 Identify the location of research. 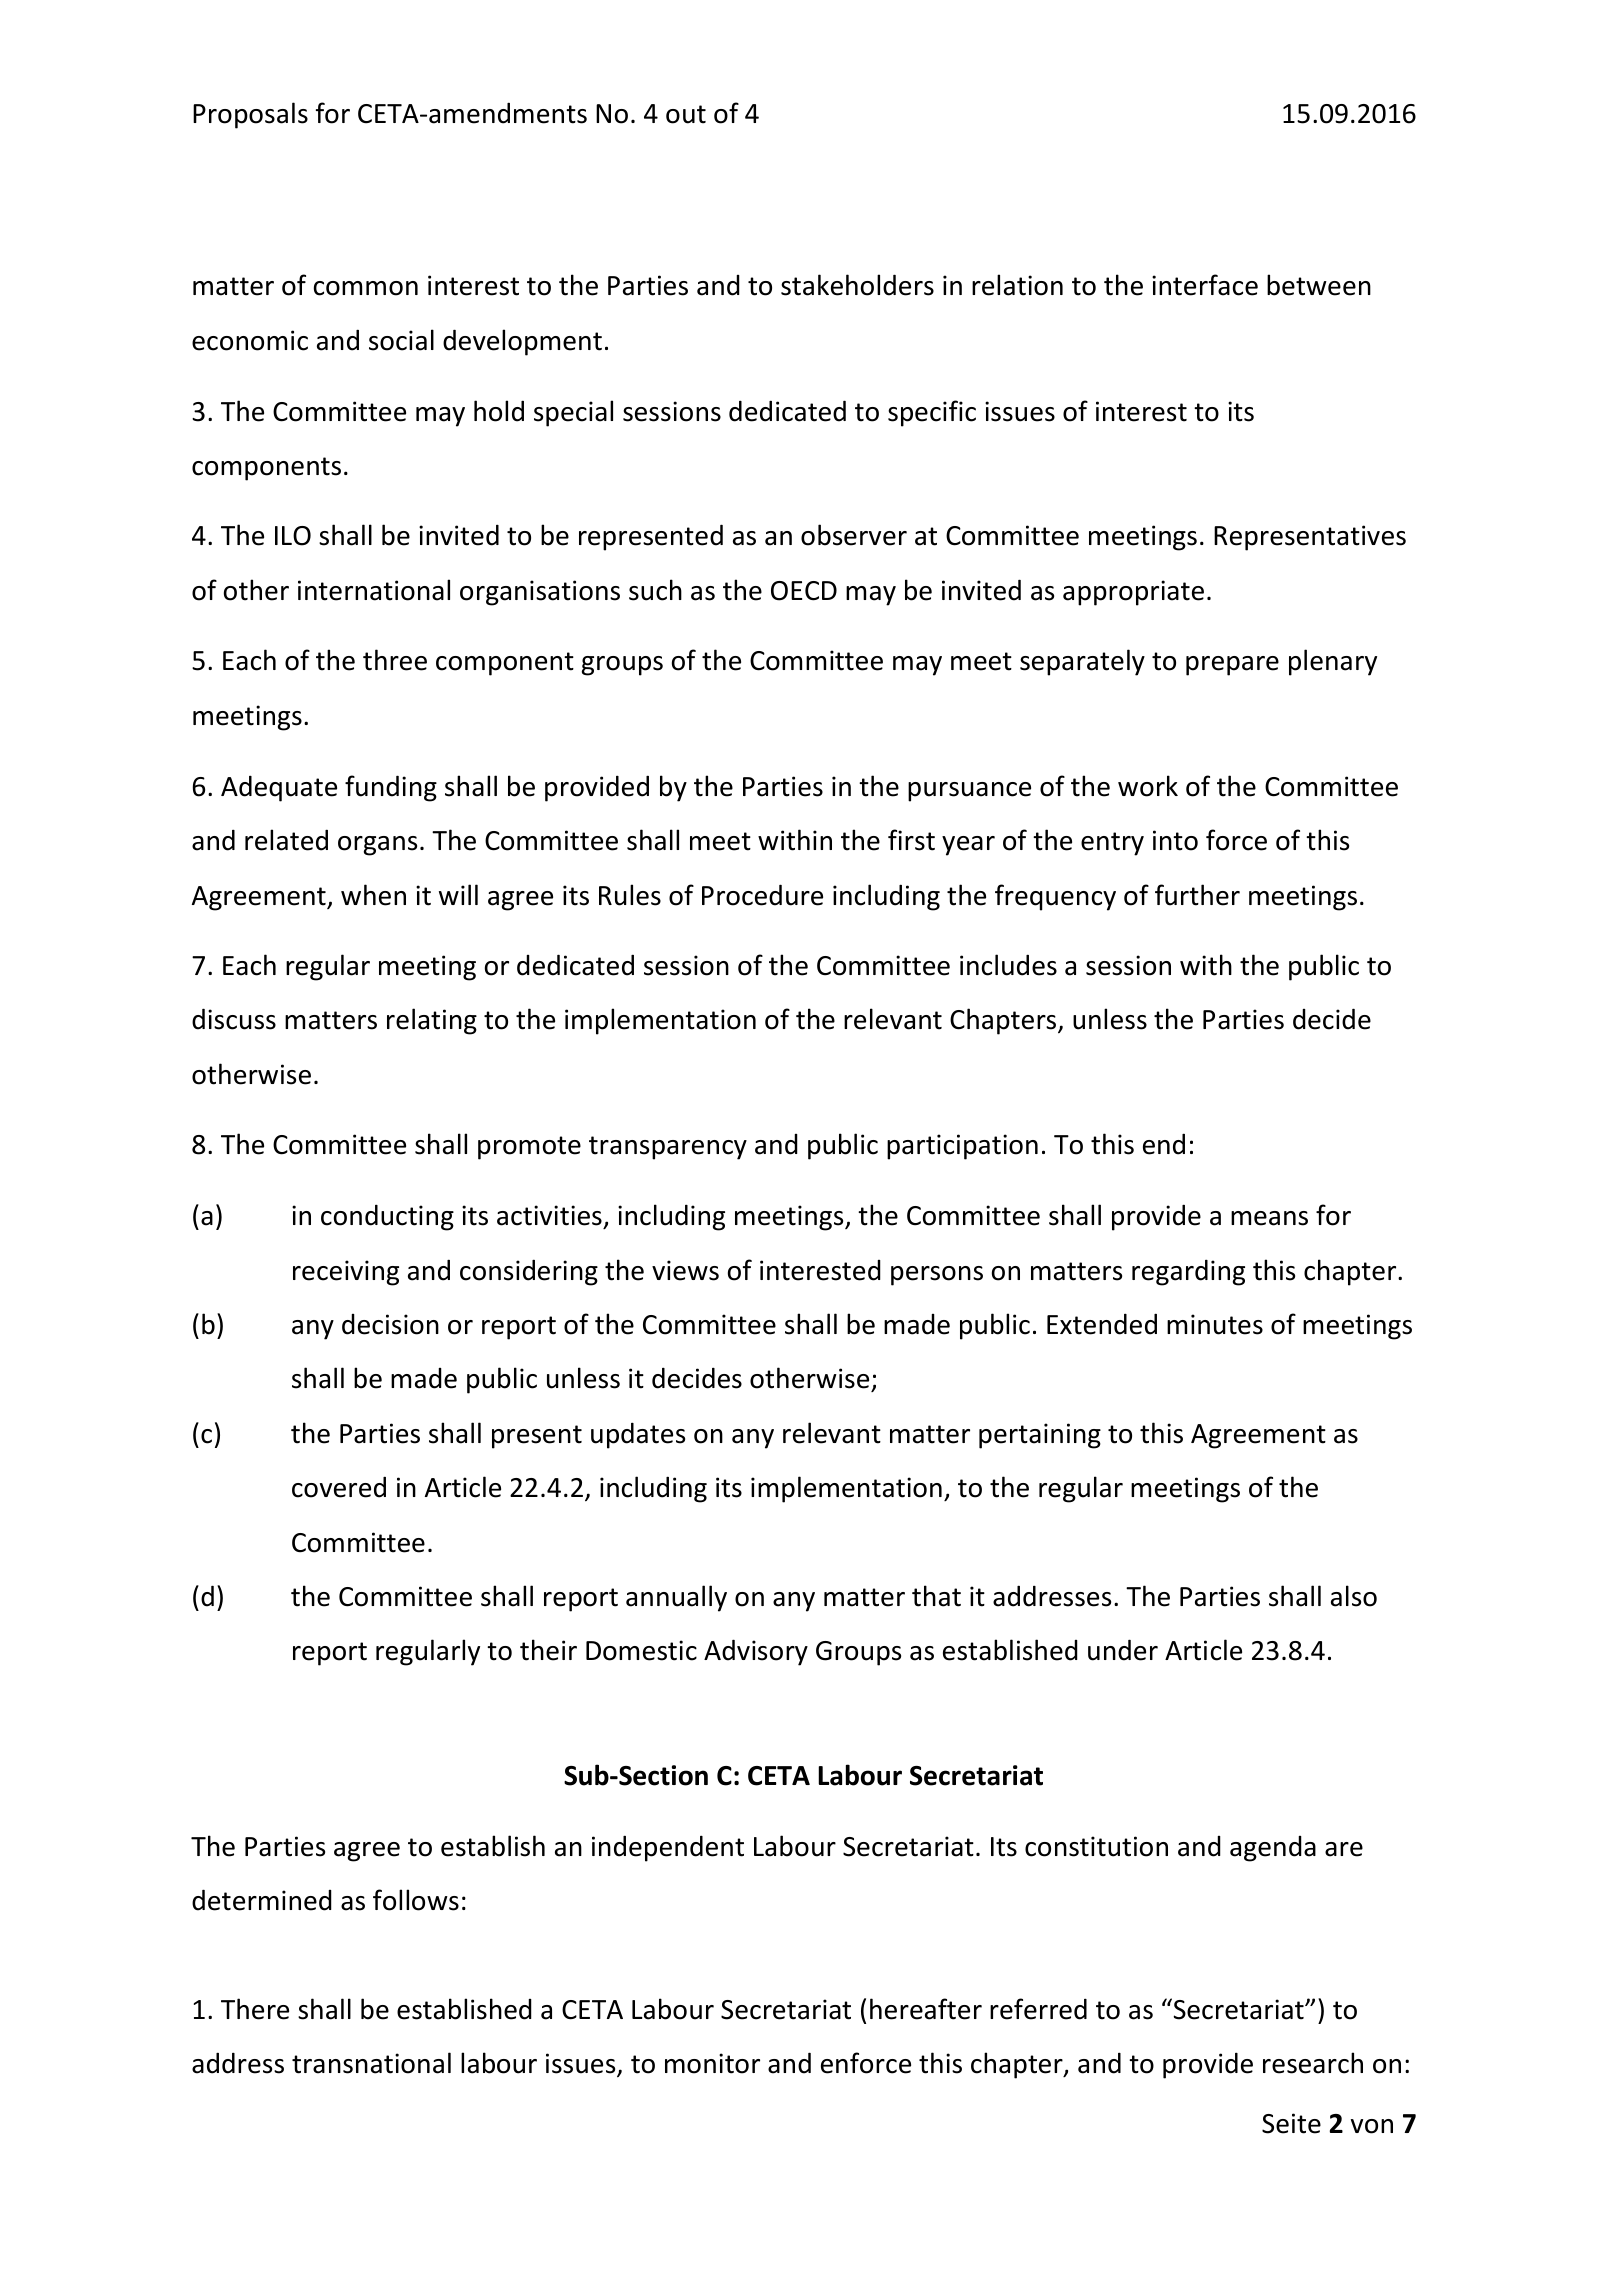
(1313, 2063).
